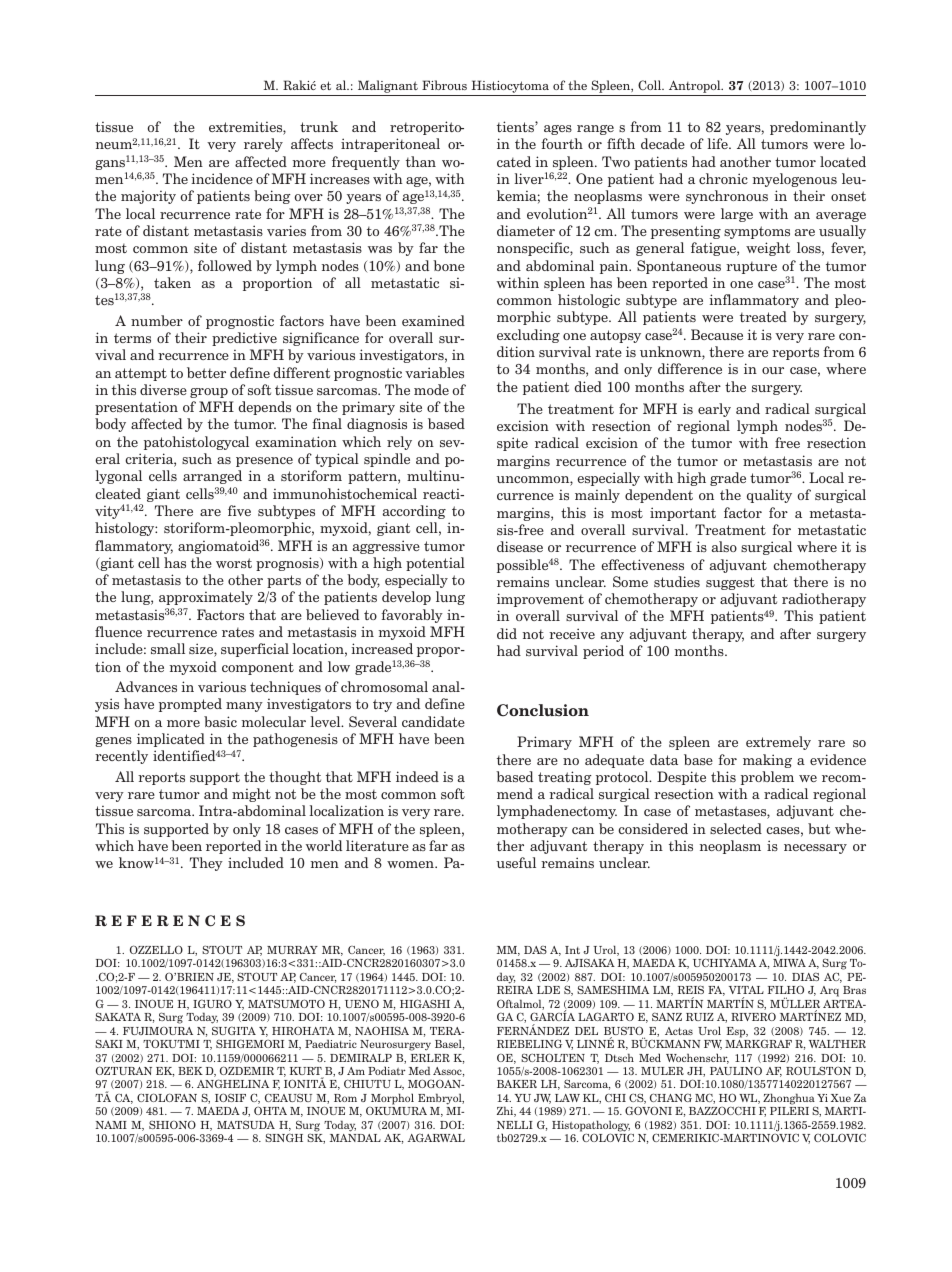  I want to click on predominantly, so click(818, 128).
